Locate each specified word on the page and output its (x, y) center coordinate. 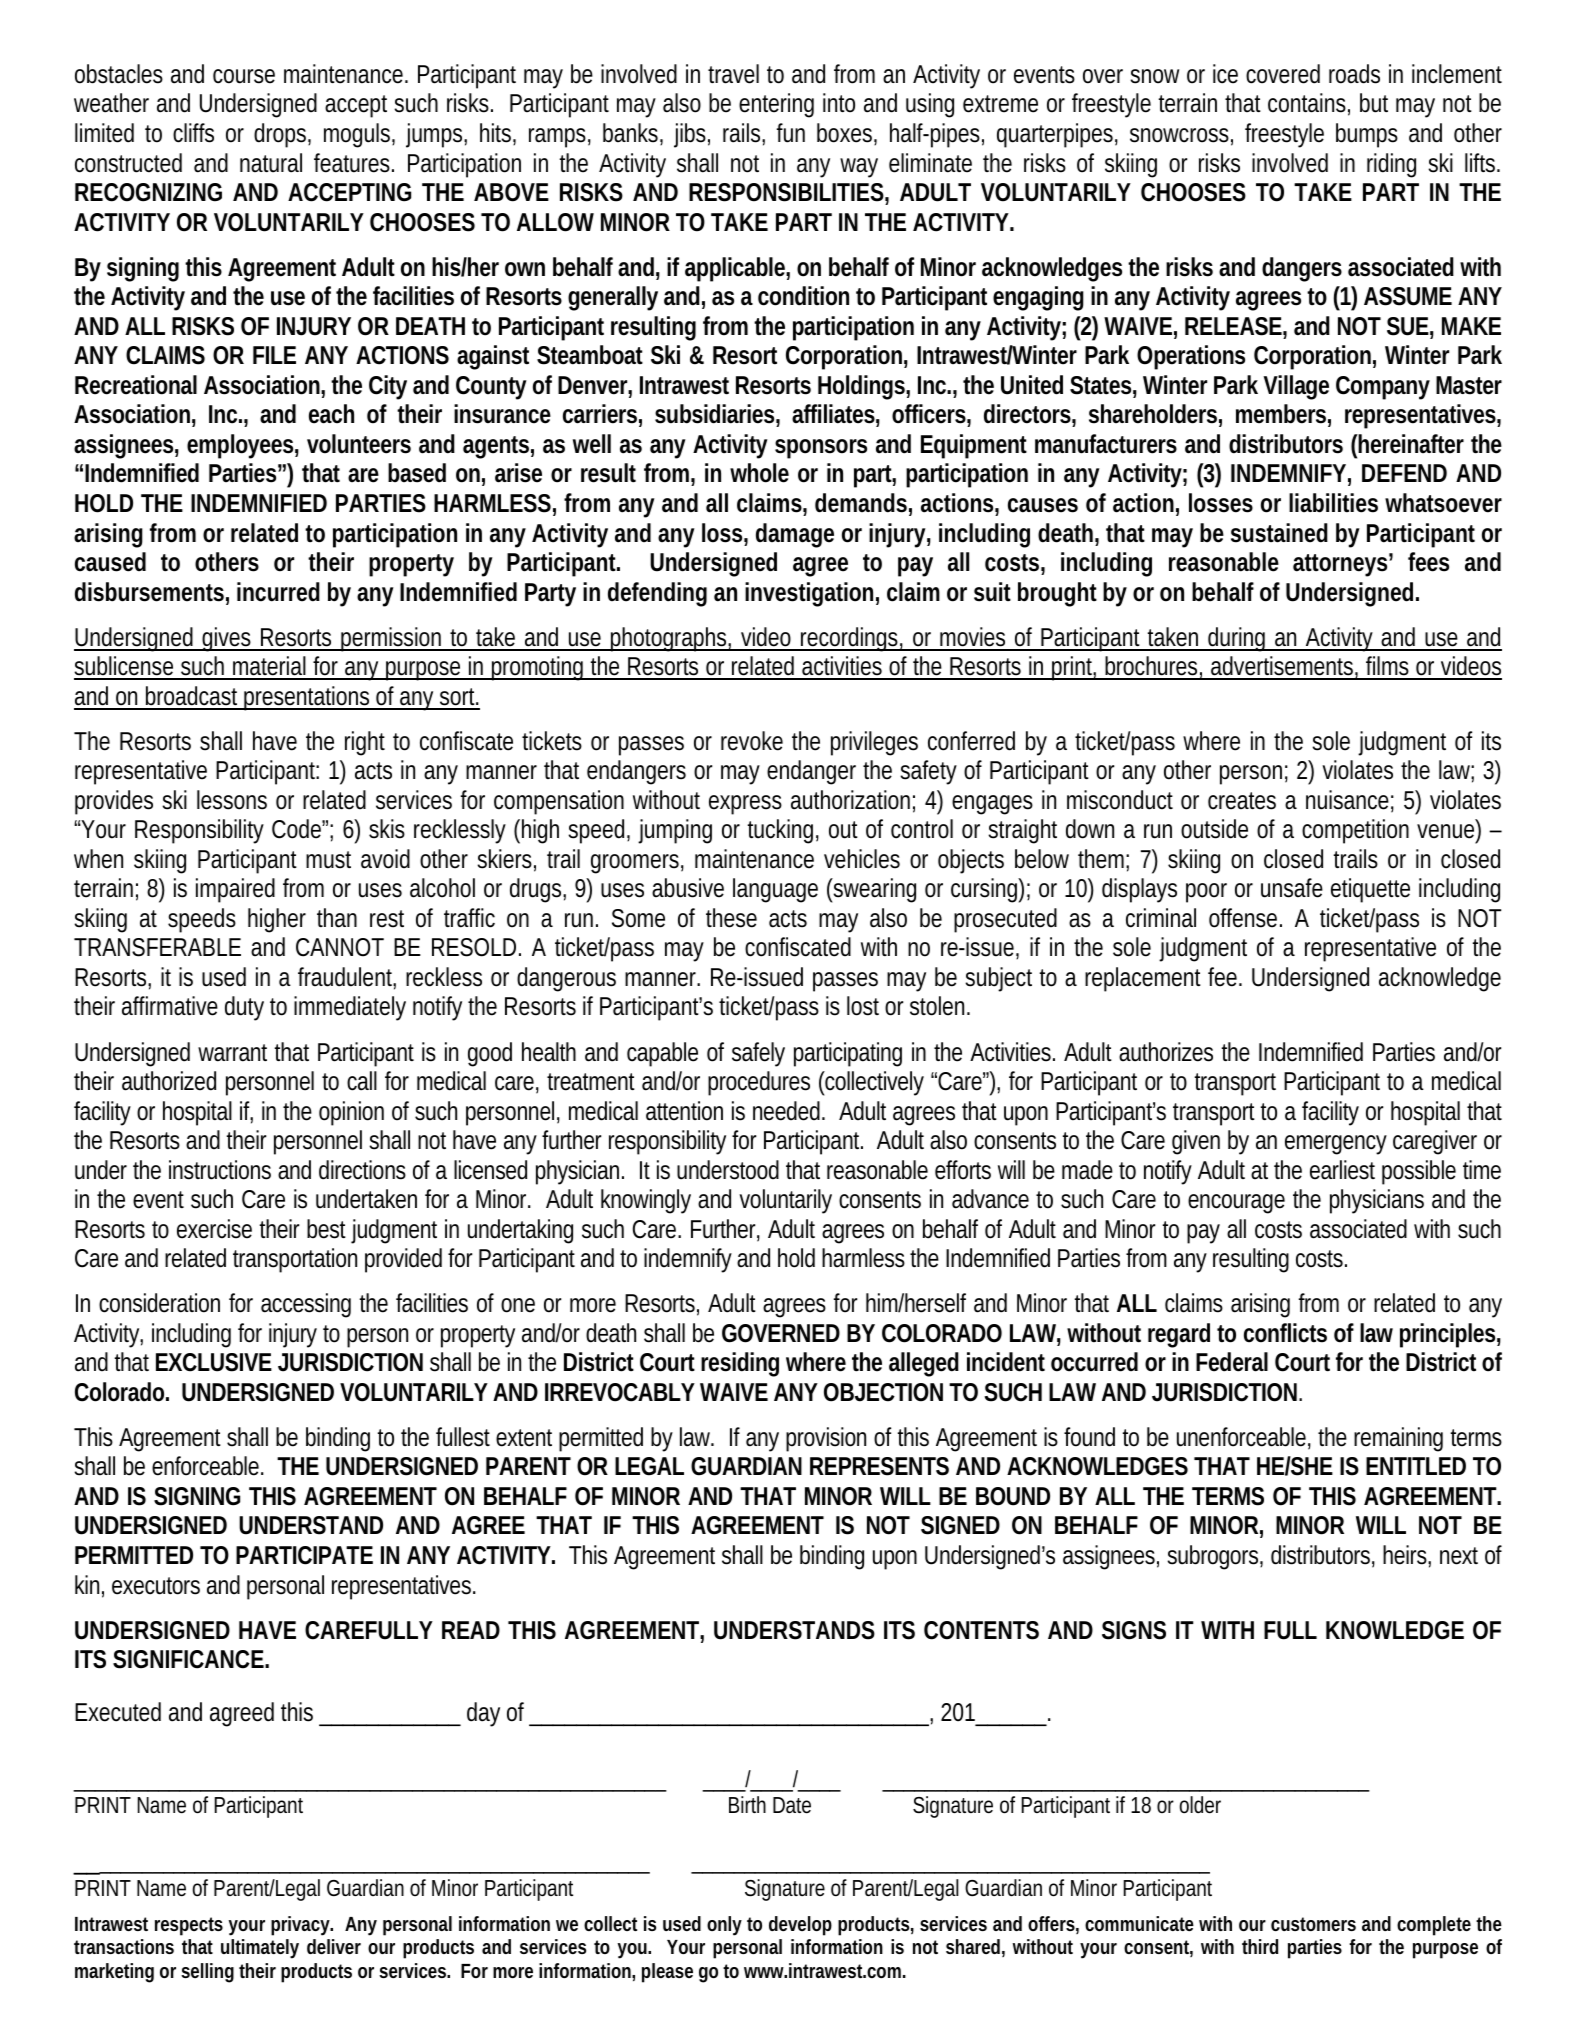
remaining (1398, 1439)
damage (795, 535)
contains (1307, 103)
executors (156, 1586)
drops (280, 135)
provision (826, 1439)
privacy (300, 1926)
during (1236, 639)
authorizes (1166, 1052)
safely (758, 1054)
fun (791, 133)
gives (225, 639)
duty (244, 1008)
